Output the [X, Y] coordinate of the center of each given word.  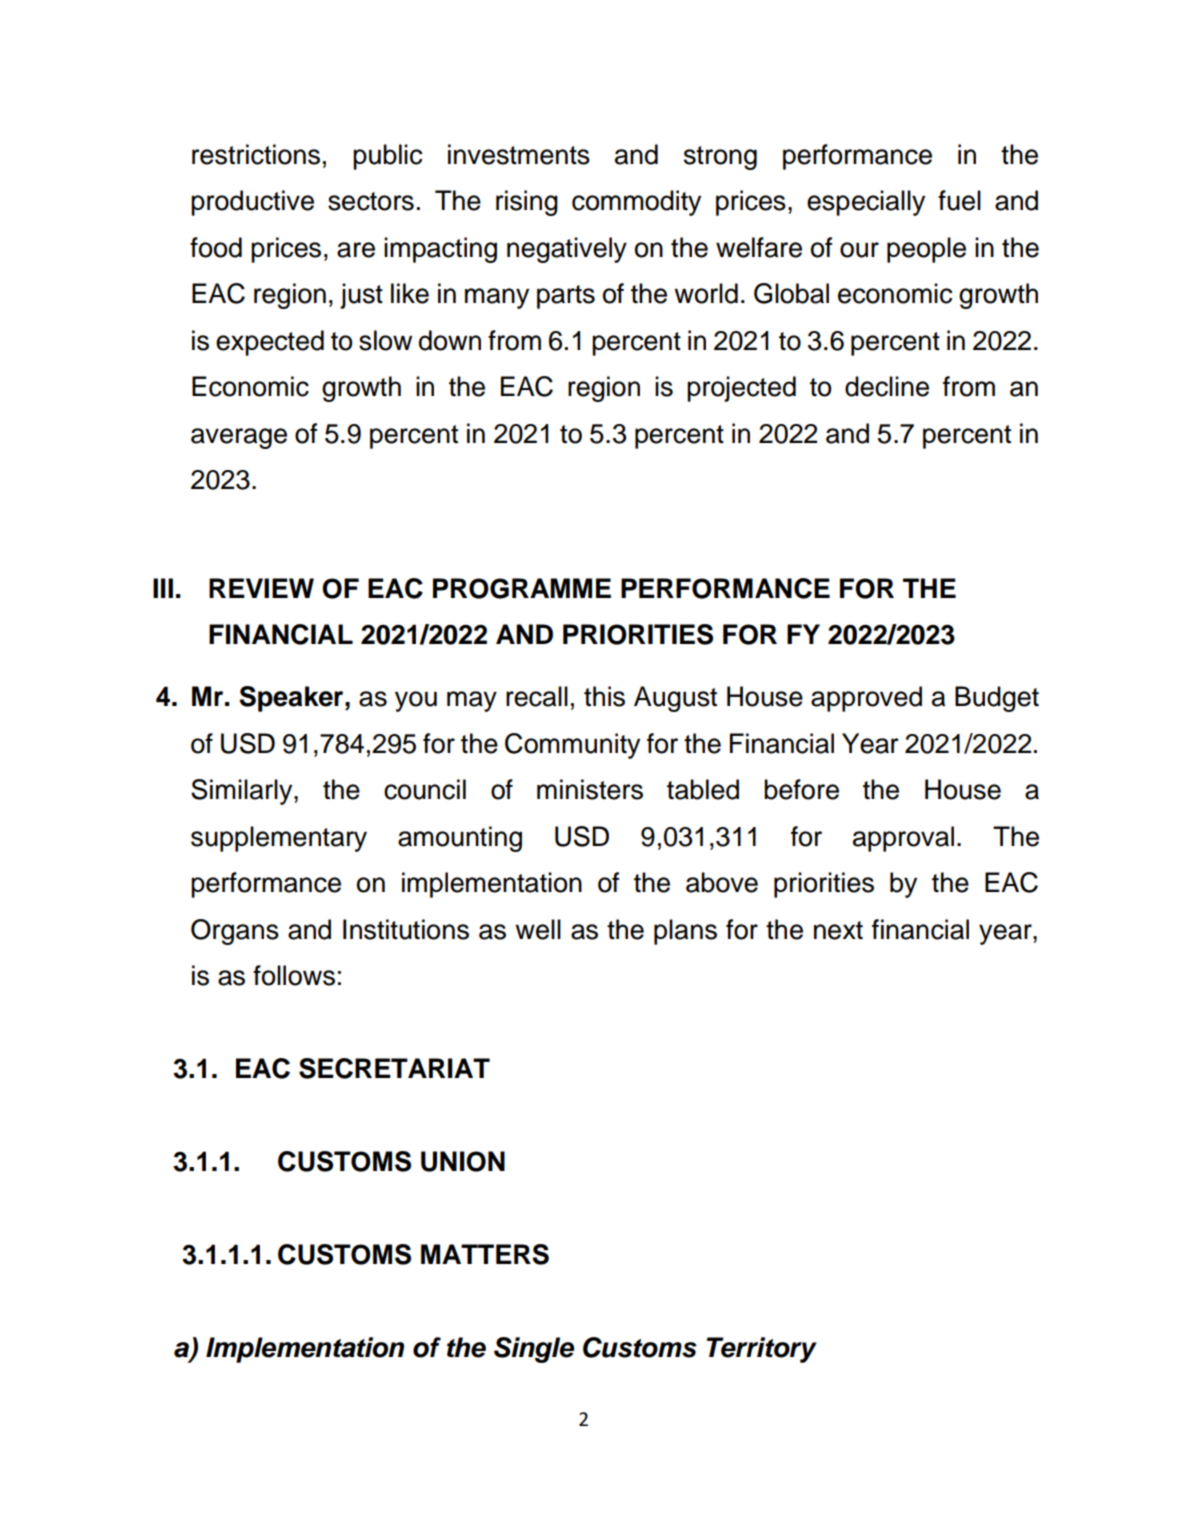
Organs [235, 932]
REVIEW [261, 588]
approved [866, 699]
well [538, 929]
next [838, 930]
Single [534, 1350]
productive [252, 203]
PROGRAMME [522, 588]
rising [527, 203]
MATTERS [485, 1254]
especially [866, 203]
